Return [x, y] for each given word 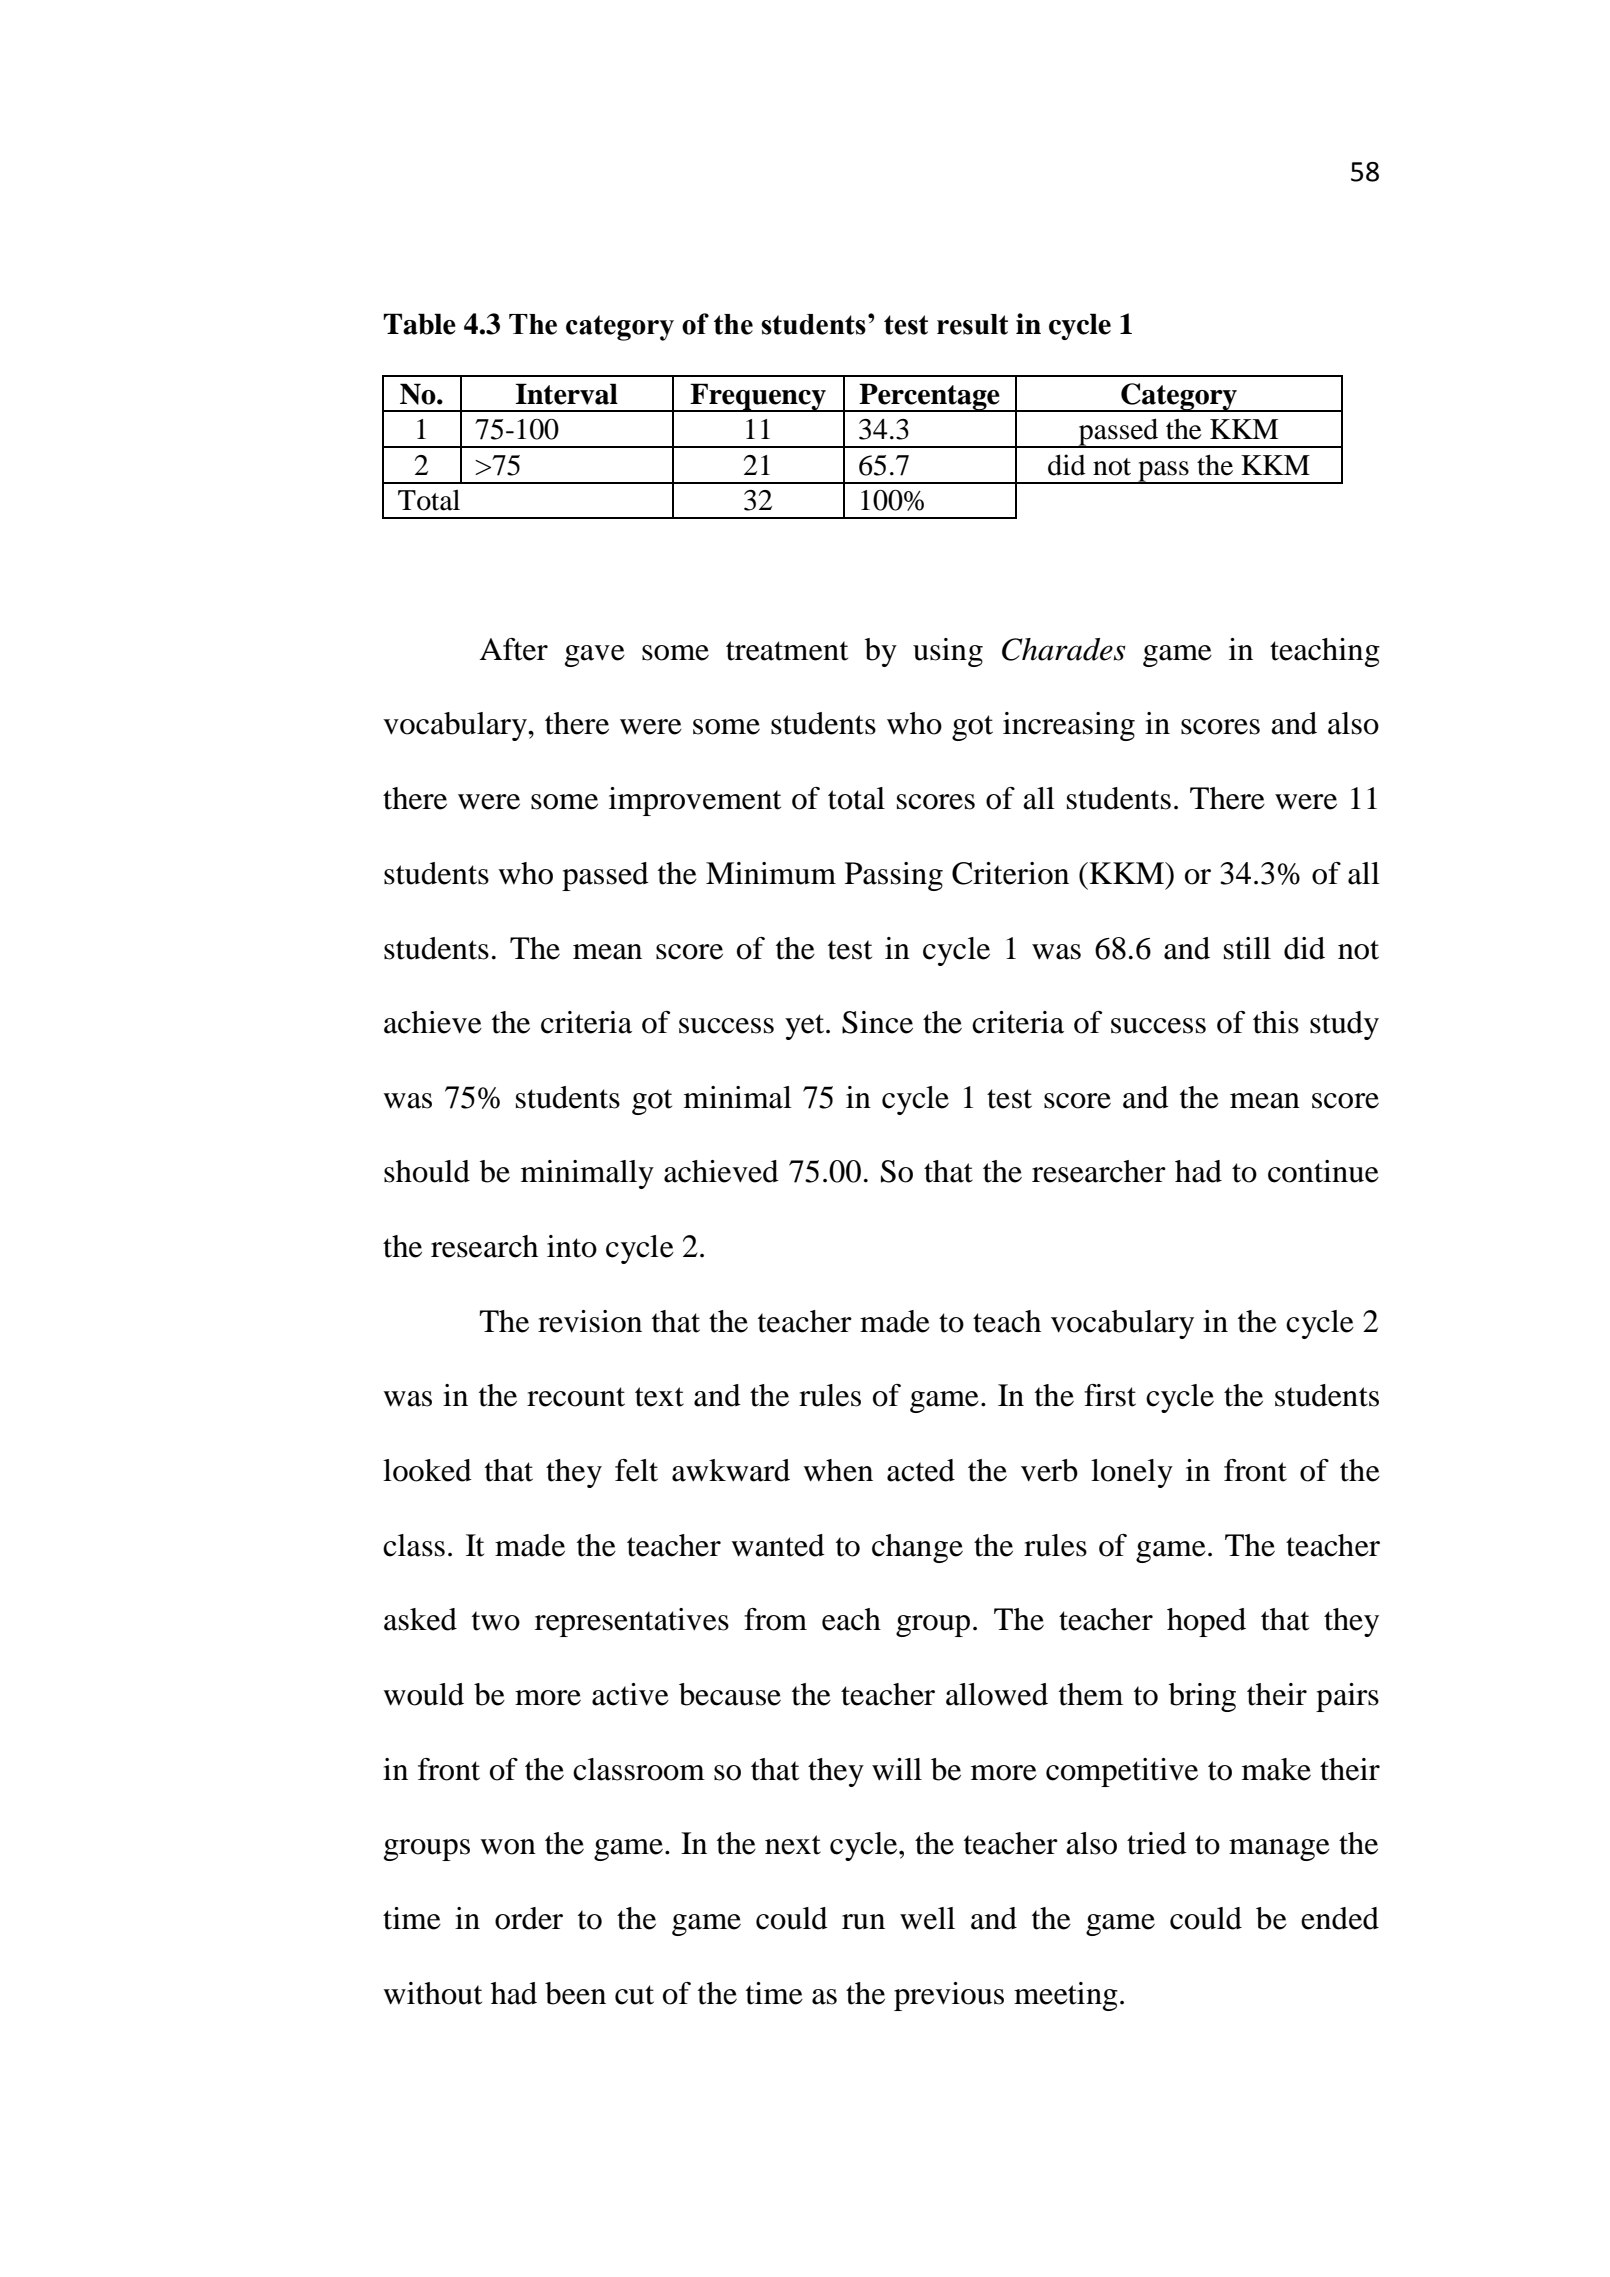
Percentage [930, 397]
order [529, 1918]
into [572, 1246]
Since [877, 1022]
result [972, 324]
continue [1323, 1171]
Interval [566, 394]
